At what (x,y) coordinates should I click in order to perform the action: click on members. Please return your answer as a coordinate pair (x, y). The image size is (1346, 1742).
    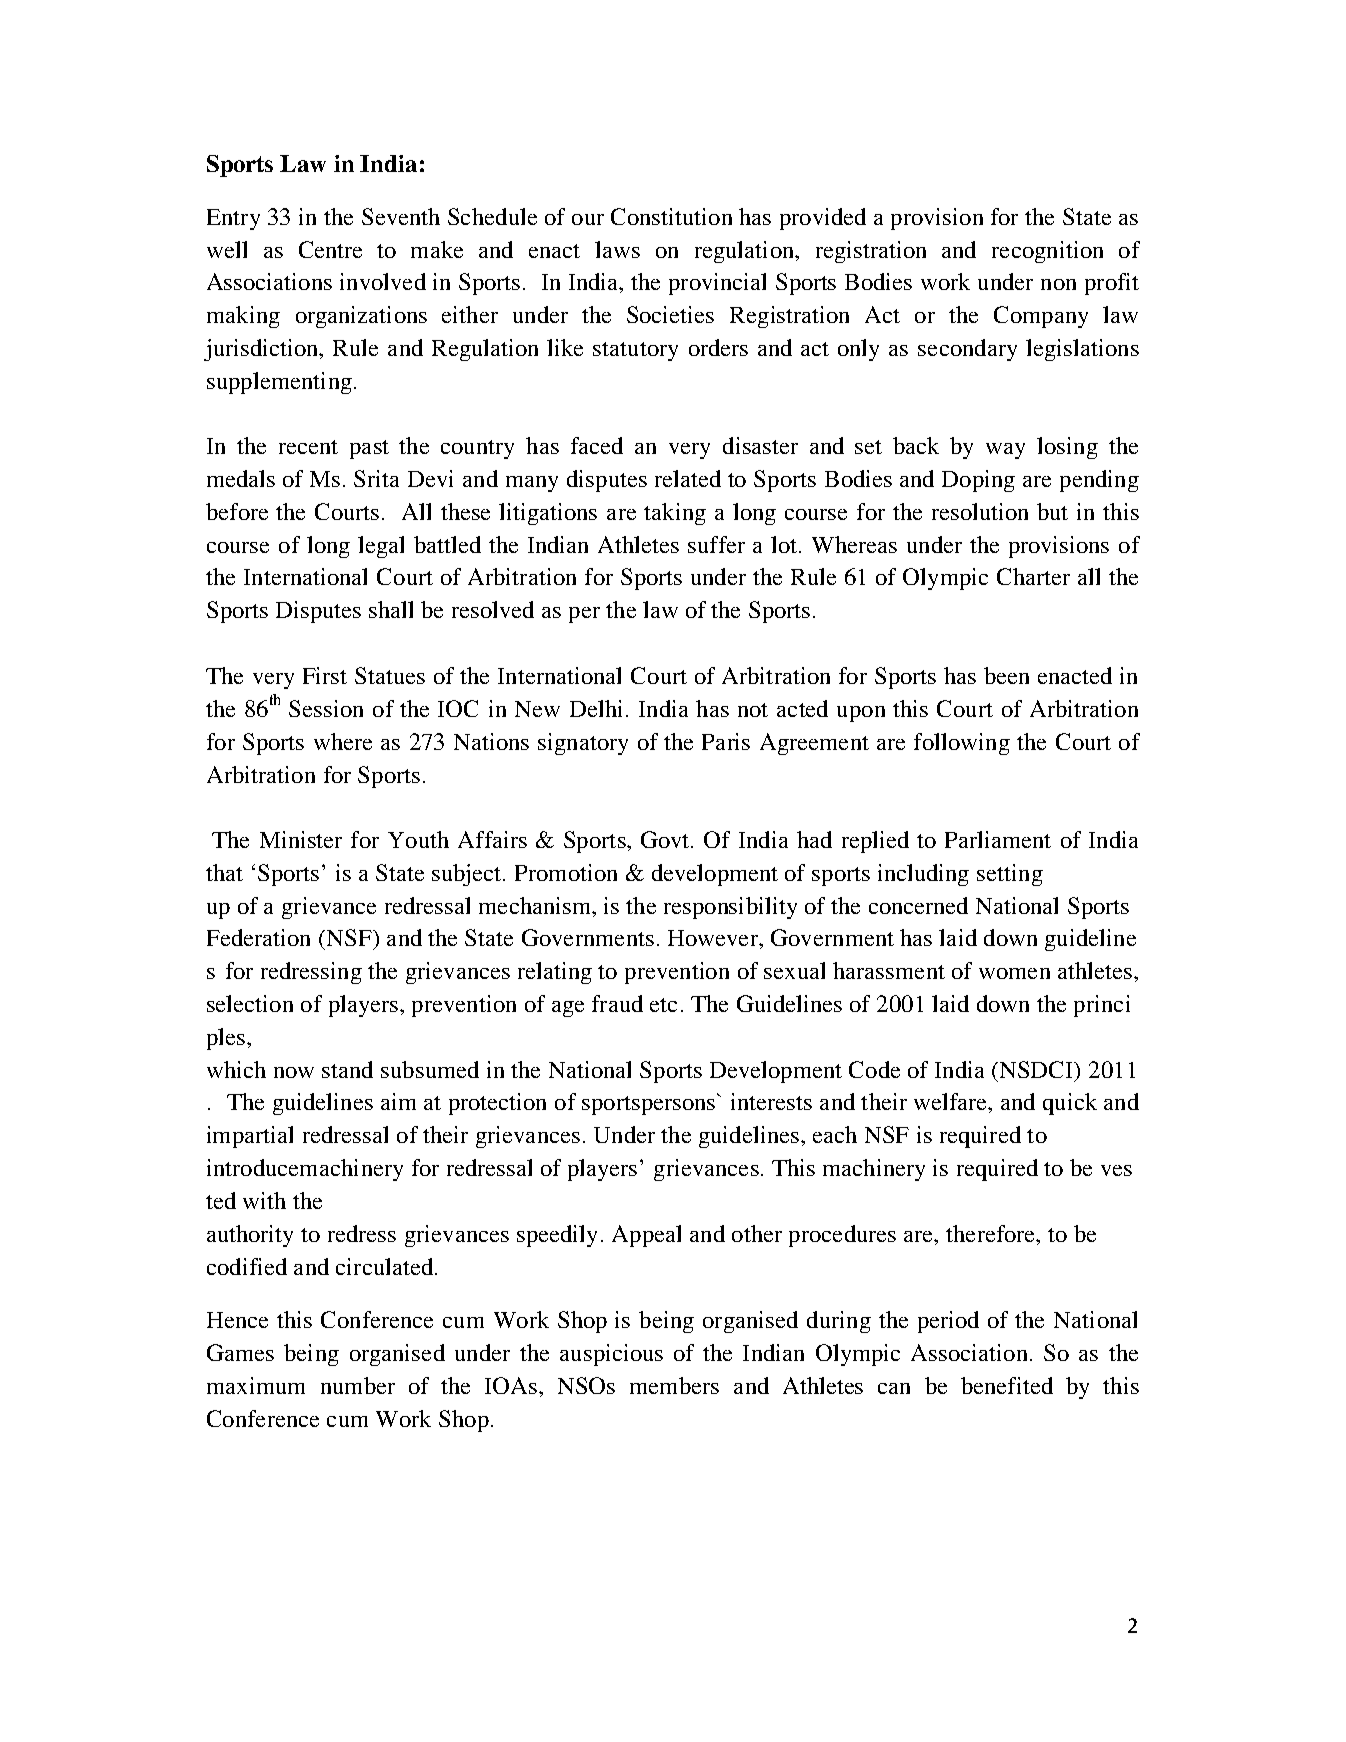
    Looking at the image, I should click on (674, 1385).
